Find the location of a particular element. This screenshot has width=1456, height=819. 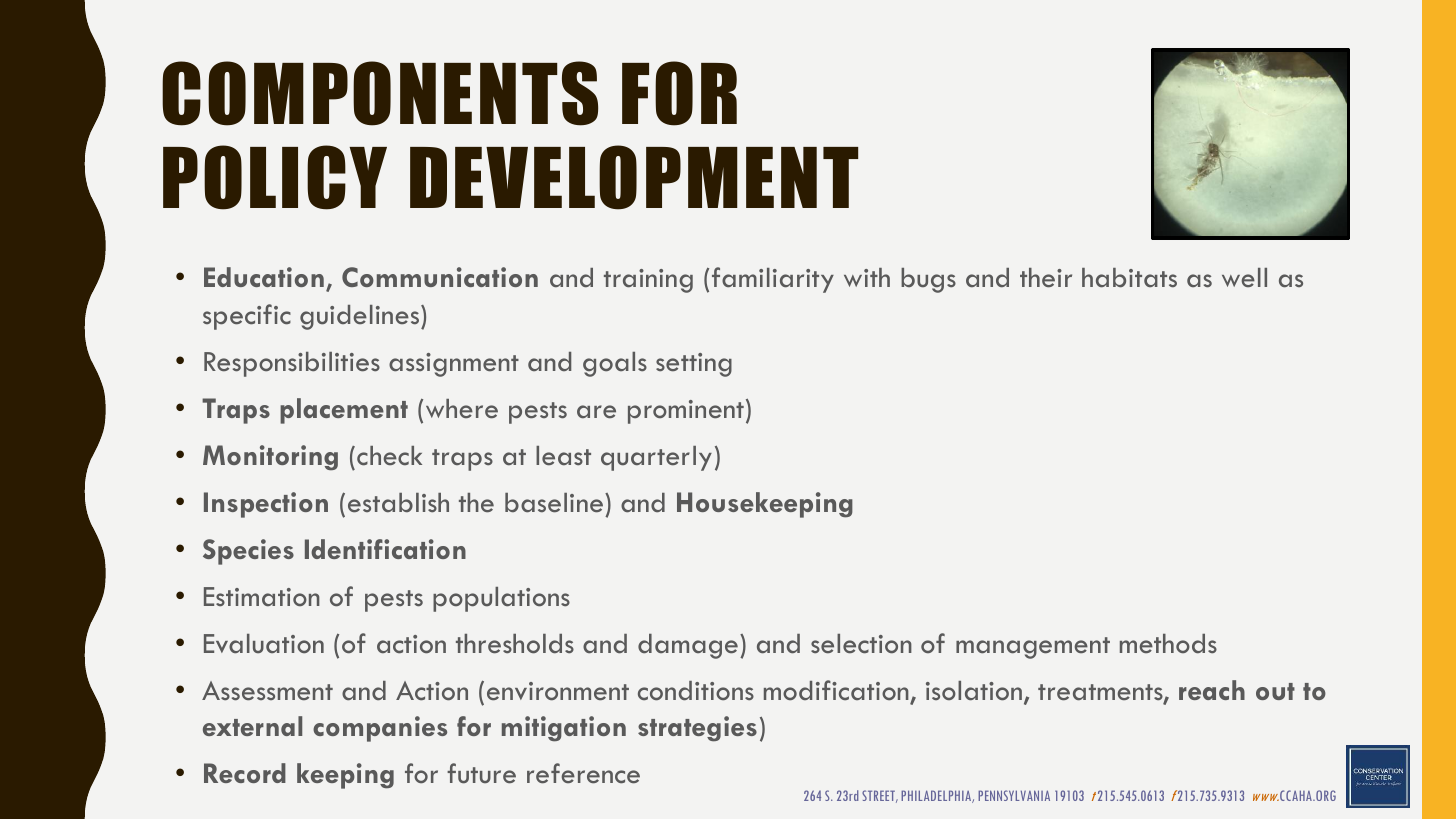

habitats is located at coordinates (1129, 278).
